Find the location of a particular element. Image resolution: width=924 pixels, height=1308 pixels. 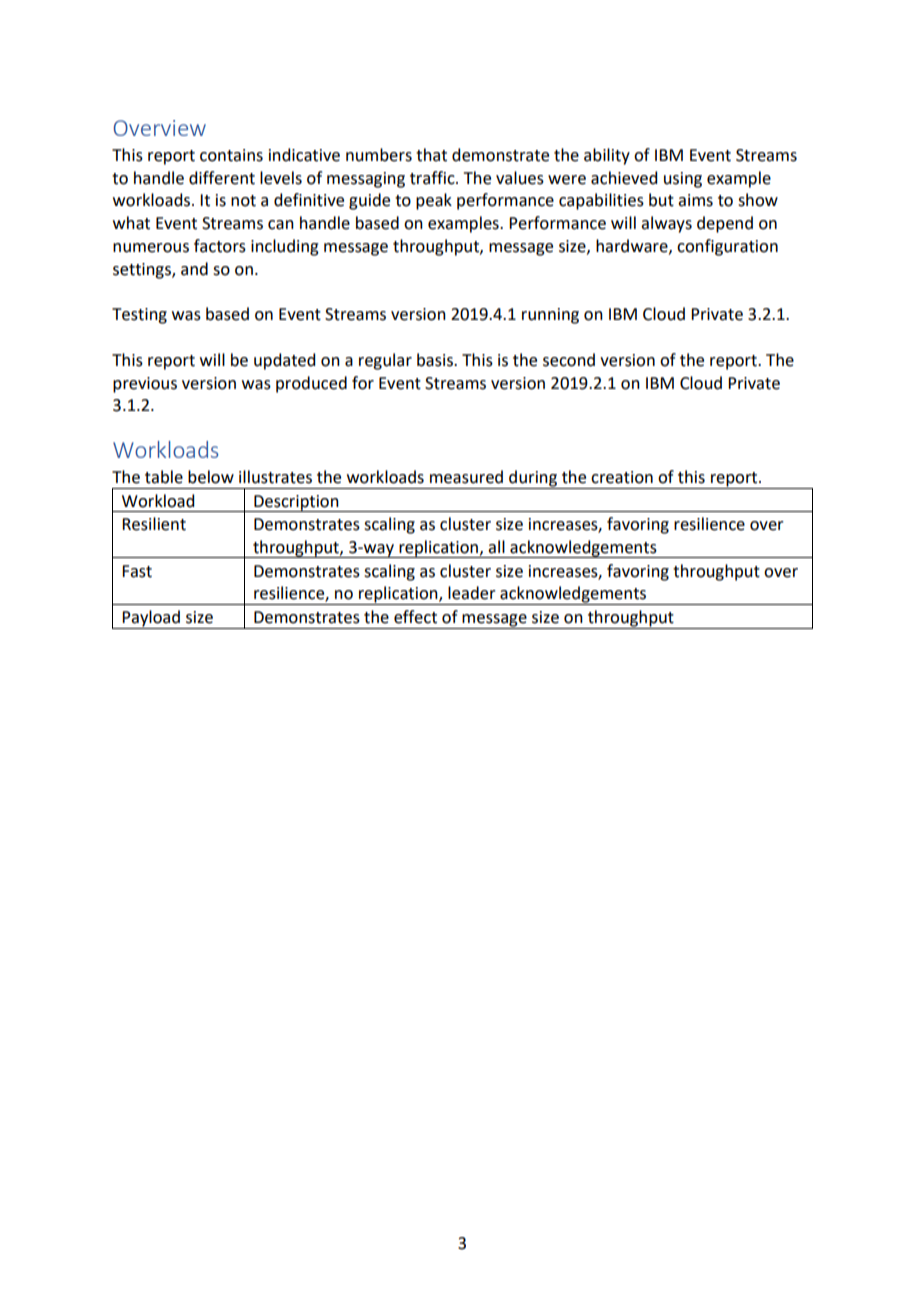

using is located at coordinates (683, 180).
